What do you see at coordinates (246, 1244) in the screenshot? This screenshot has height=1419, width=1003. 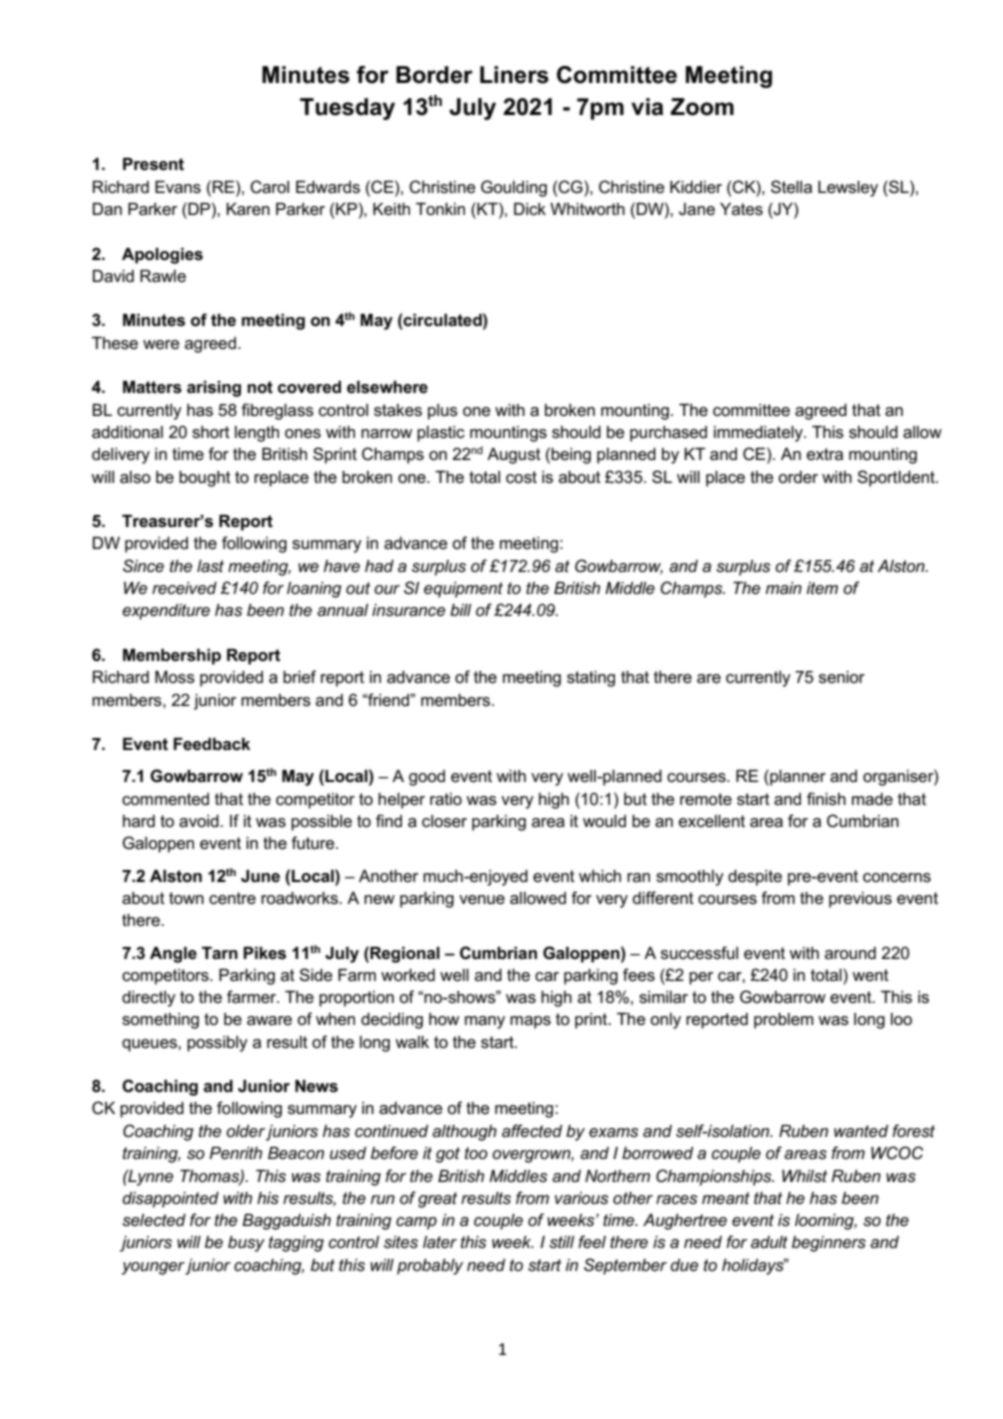 I see `busy` at bounding box center [246, 1244].
